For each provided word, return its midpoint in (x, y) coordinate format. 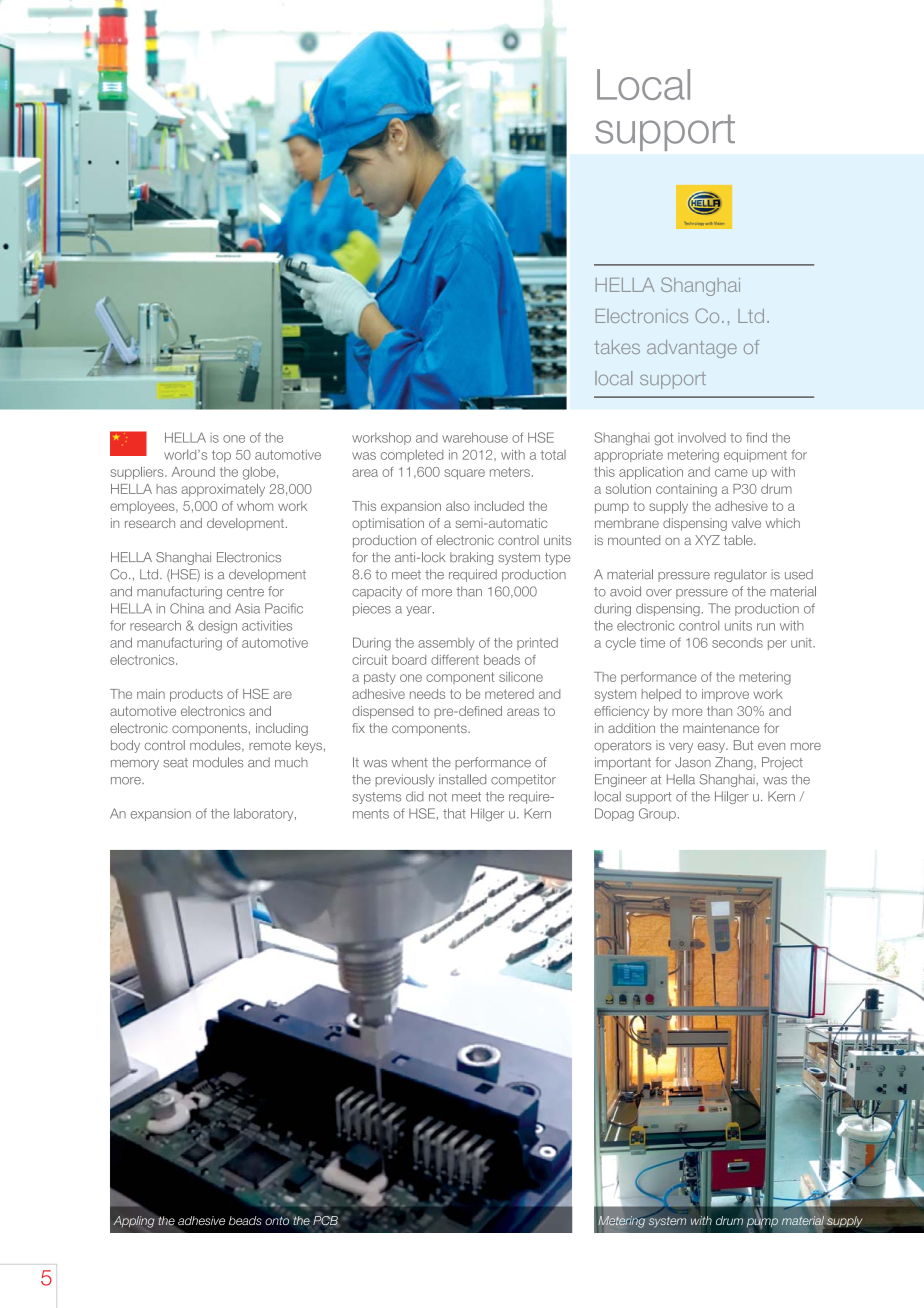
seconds (737, 643)
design (217, 627)
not (438, 797)
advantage (692, 349)
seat (175, 763)
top (221, 456)
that (454, 813)
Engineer (621, 780)
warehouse (475, 437)
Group (657, 814)
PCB (325, 1220)
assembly (446, 644)
